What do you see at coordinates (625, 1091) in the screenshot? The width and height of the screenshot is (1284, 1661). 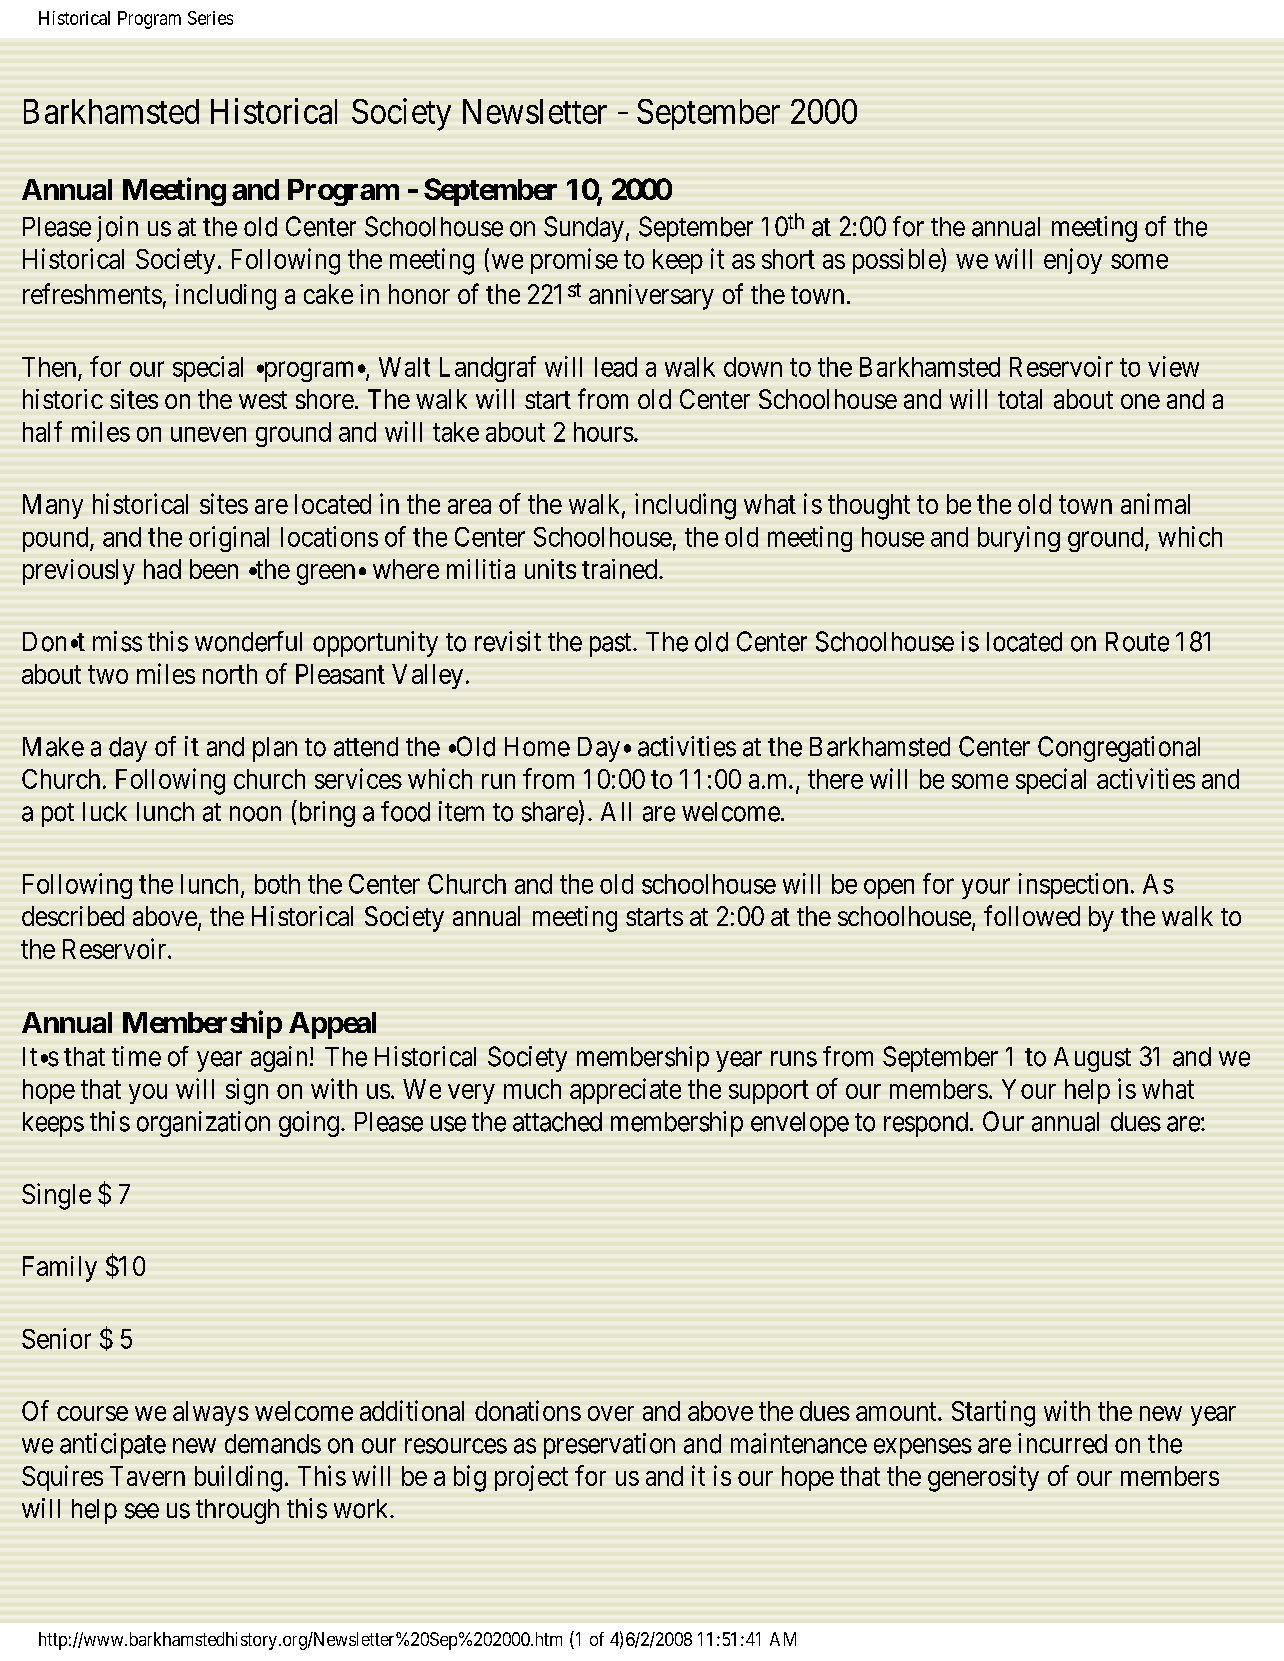 I see `appreciate` at bounding box center [625, 1091].
